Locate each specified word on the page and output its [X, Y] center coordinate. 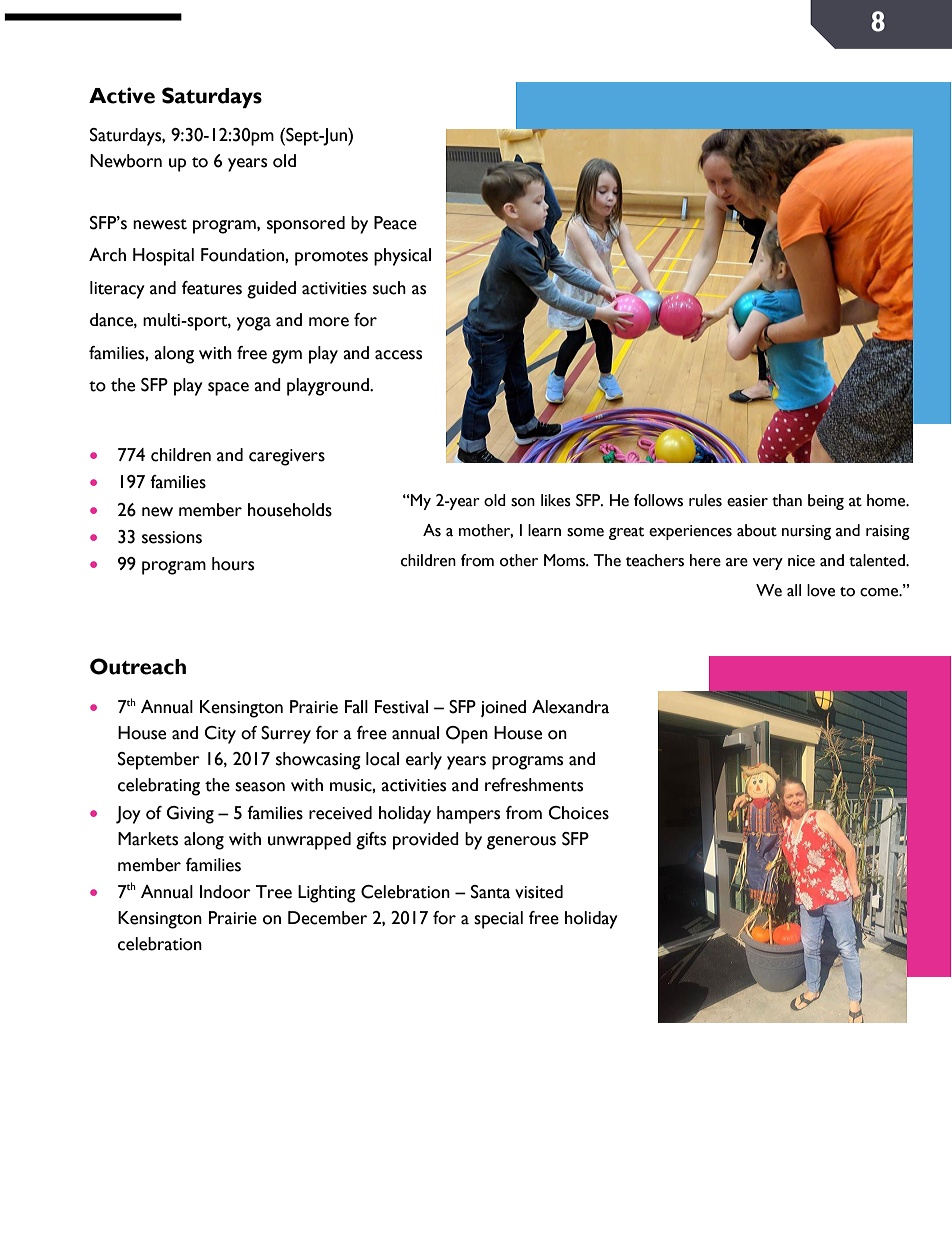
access [398, 355]
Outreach [138, 666]
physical [402, 257]
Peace [395, 223]
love [821, 590]
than [787, 500]
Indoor [225, 892]
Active [122, 95]
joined [503, 708]
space [228, 389]
